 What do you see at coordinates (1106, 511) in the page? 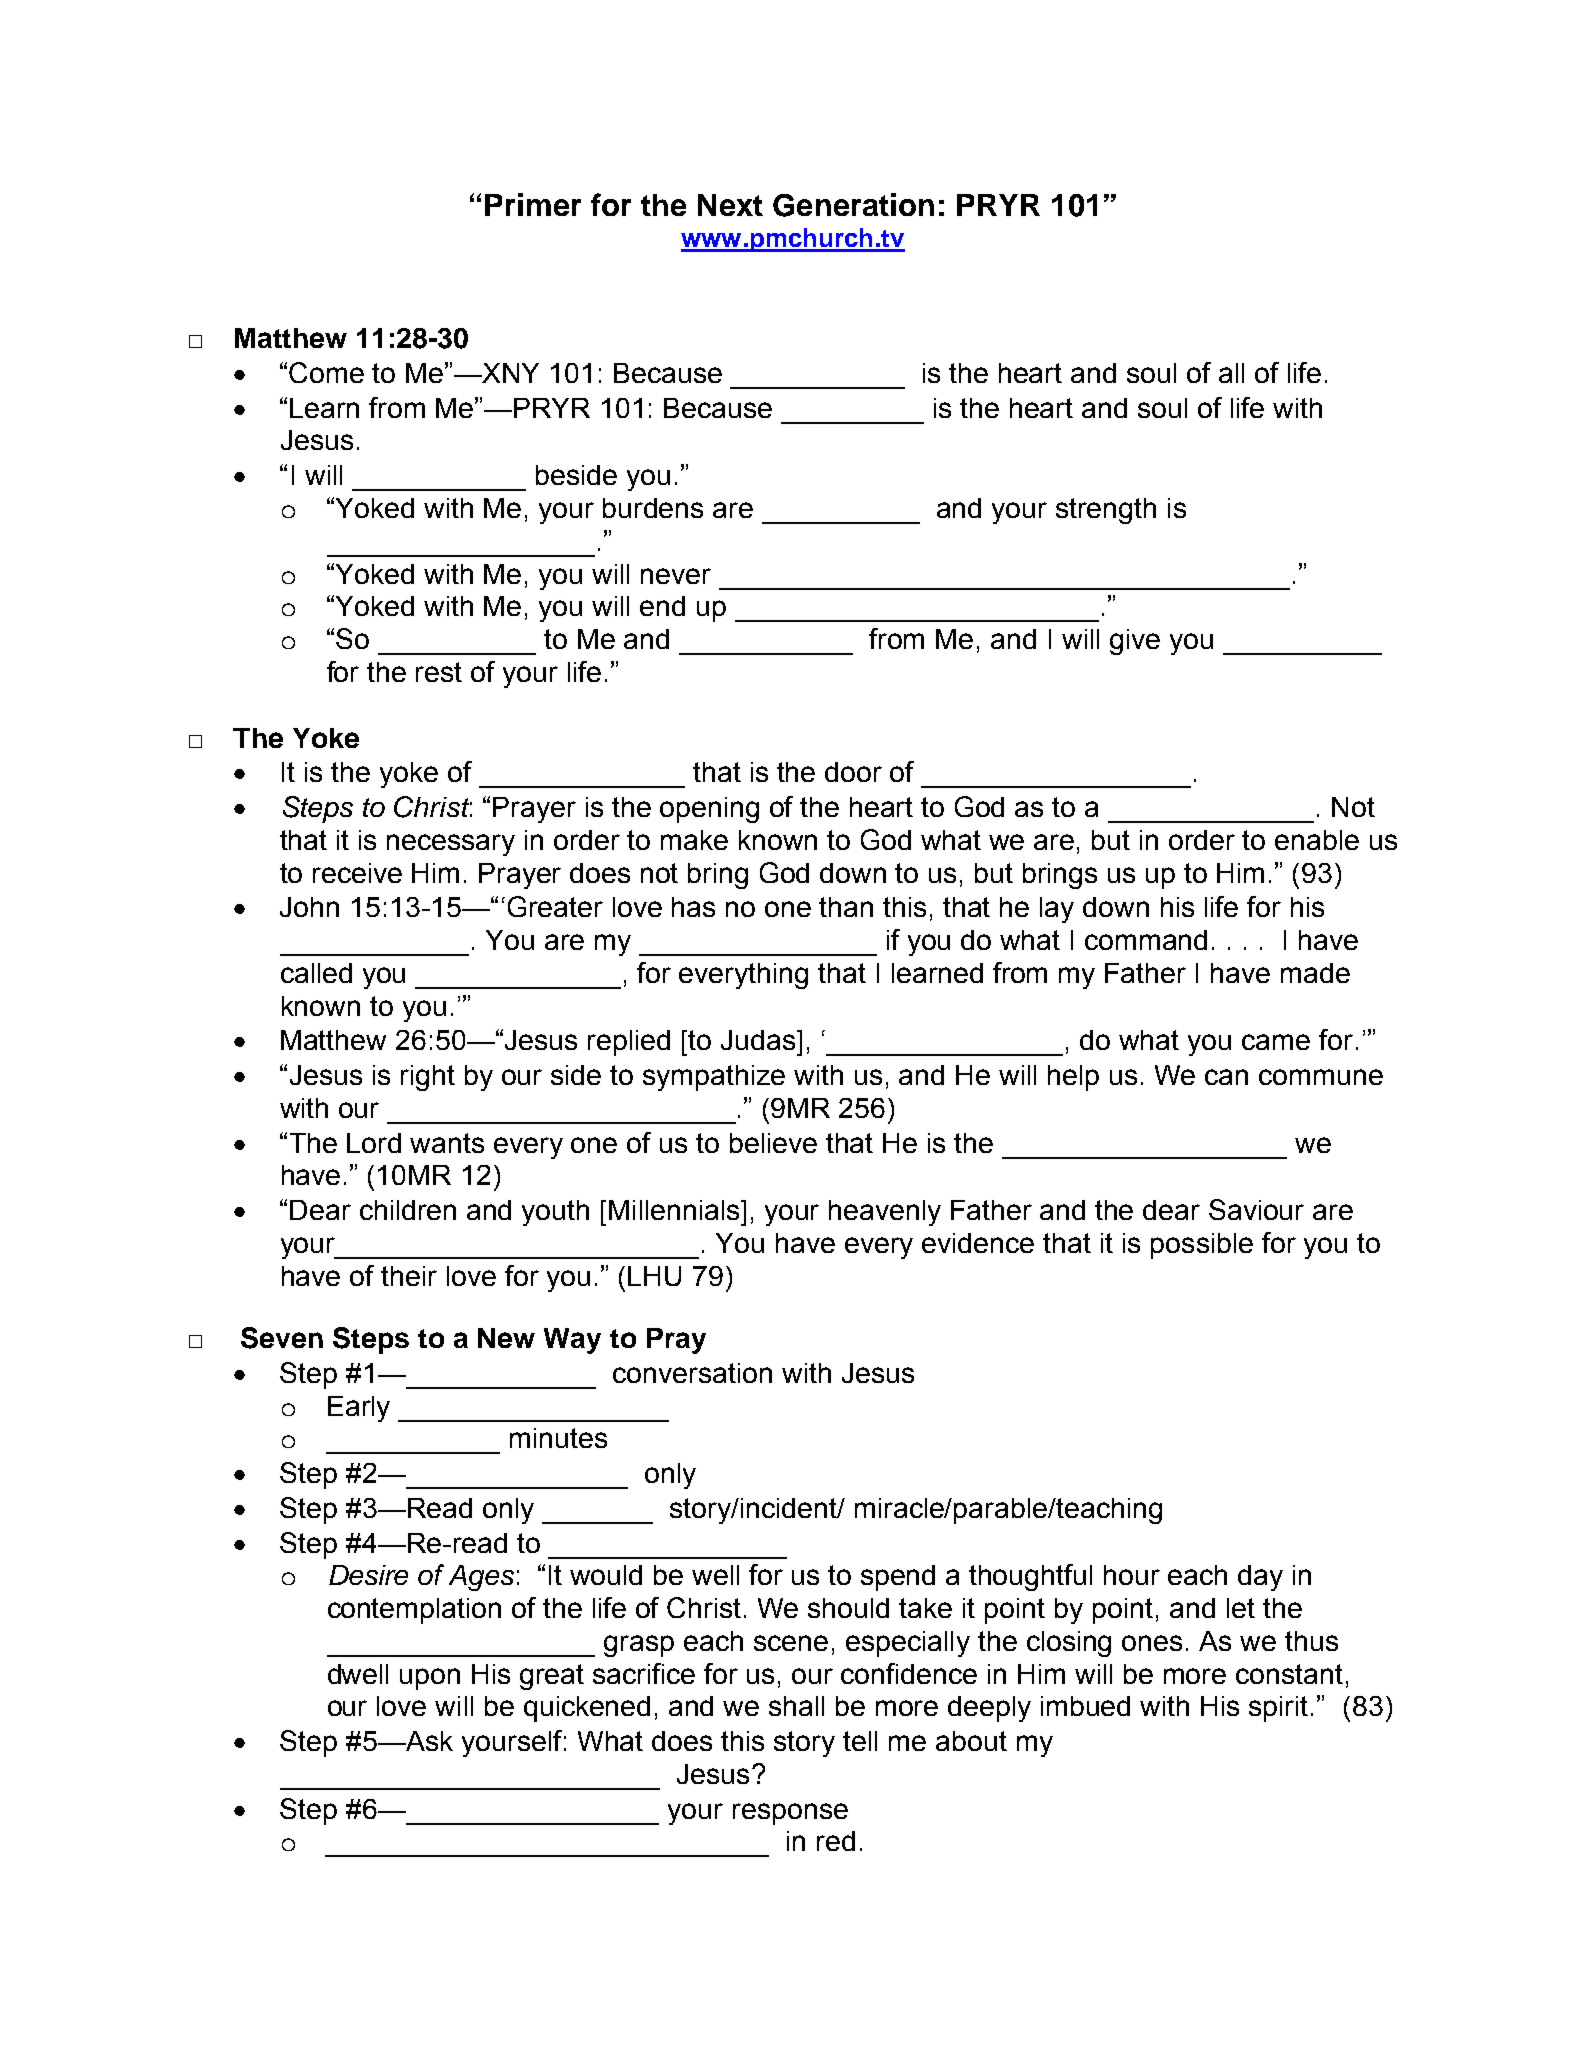
I see `strength` at bounding box center [1106, 511].
